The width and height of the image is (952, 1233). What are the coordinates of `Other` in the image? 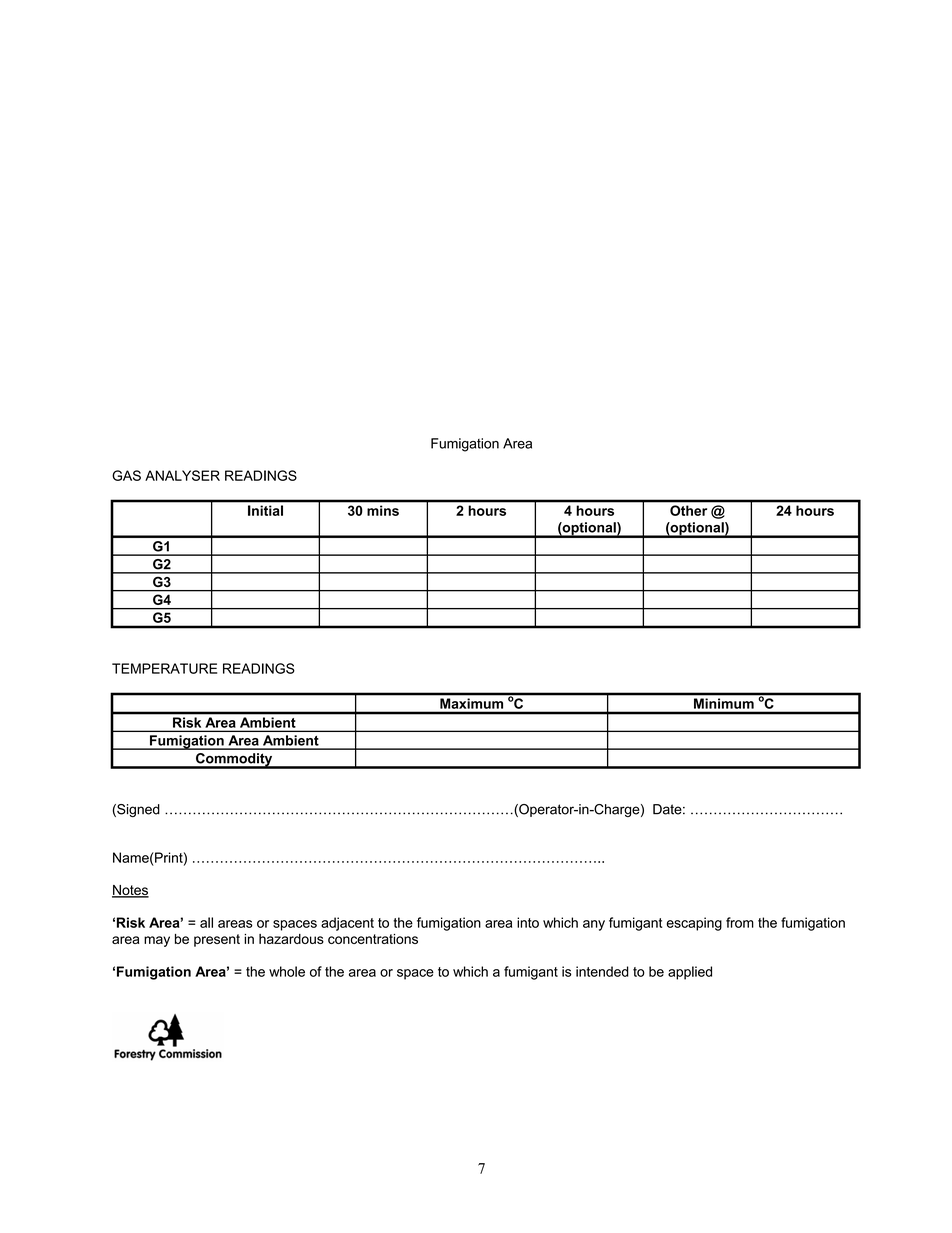 It's located at (688, 510).
